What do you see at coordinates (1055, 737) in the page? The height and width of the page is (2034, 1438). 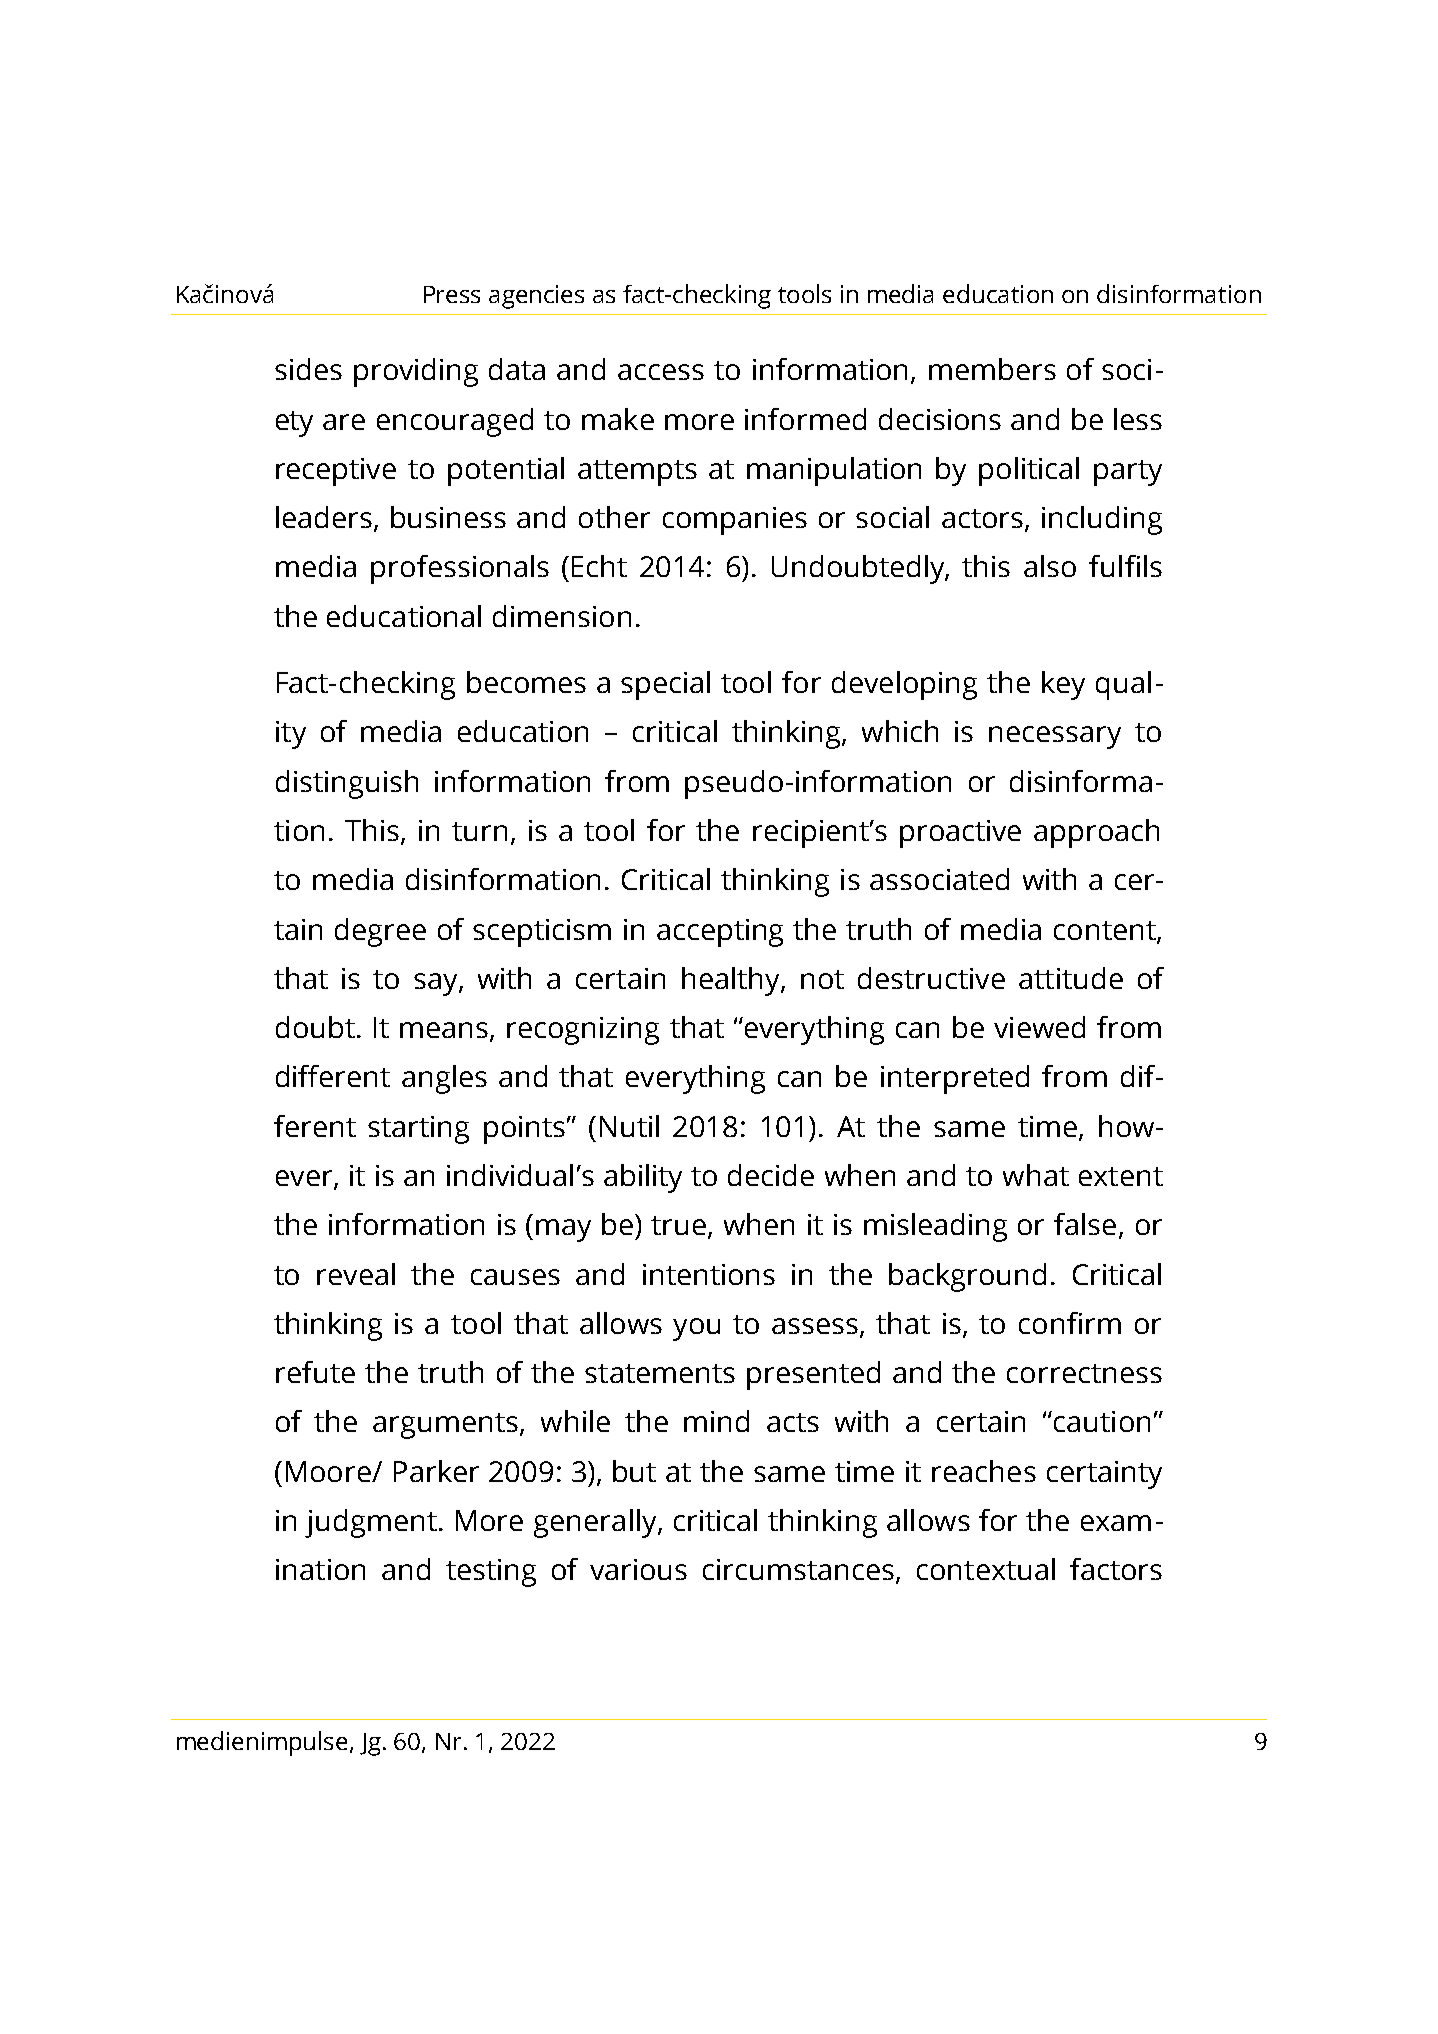 I see `necessary` at bounding box center [1055, 737].
